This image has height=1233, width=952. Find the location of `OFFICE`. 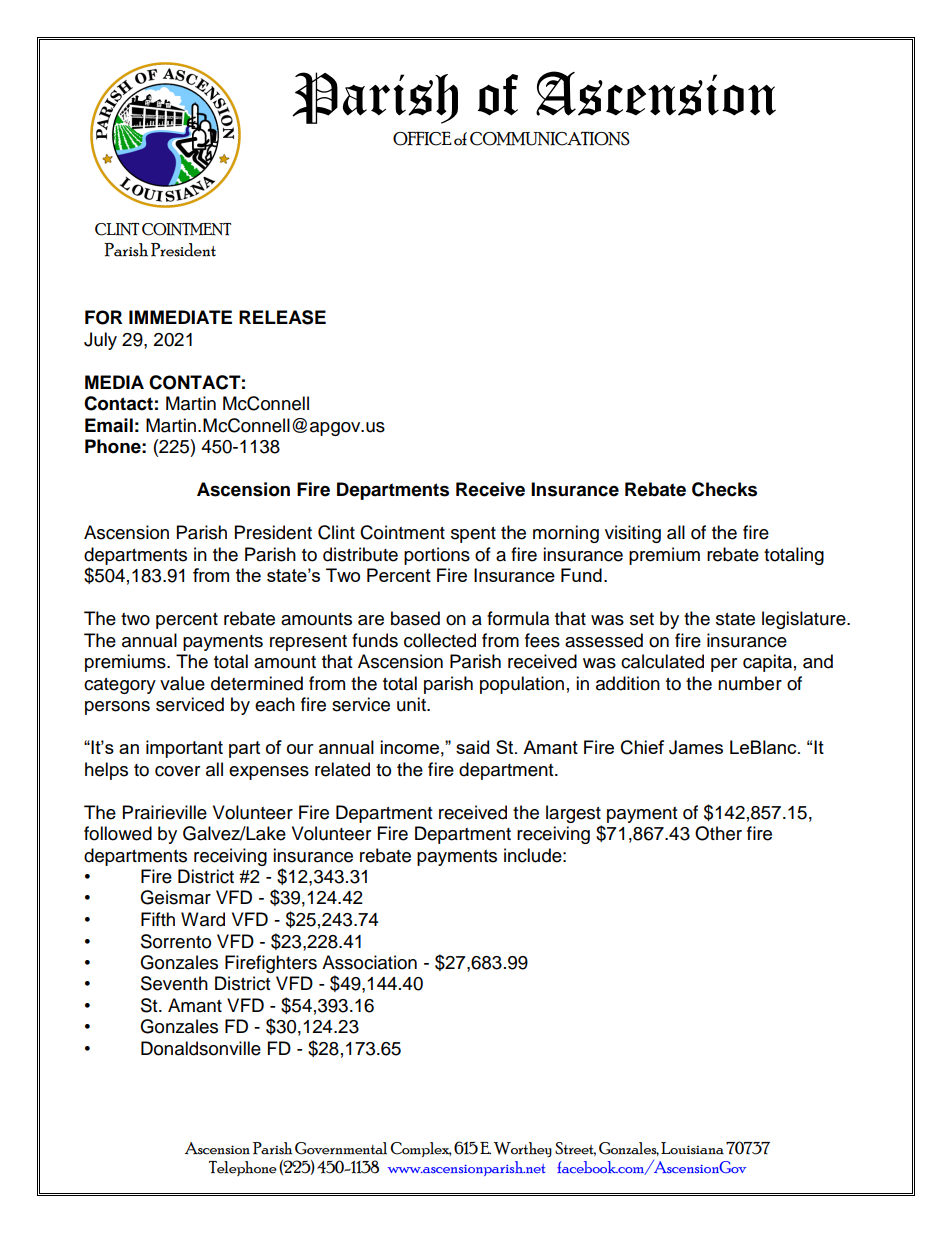

OFFICE is located at coordinates (422, 139).
